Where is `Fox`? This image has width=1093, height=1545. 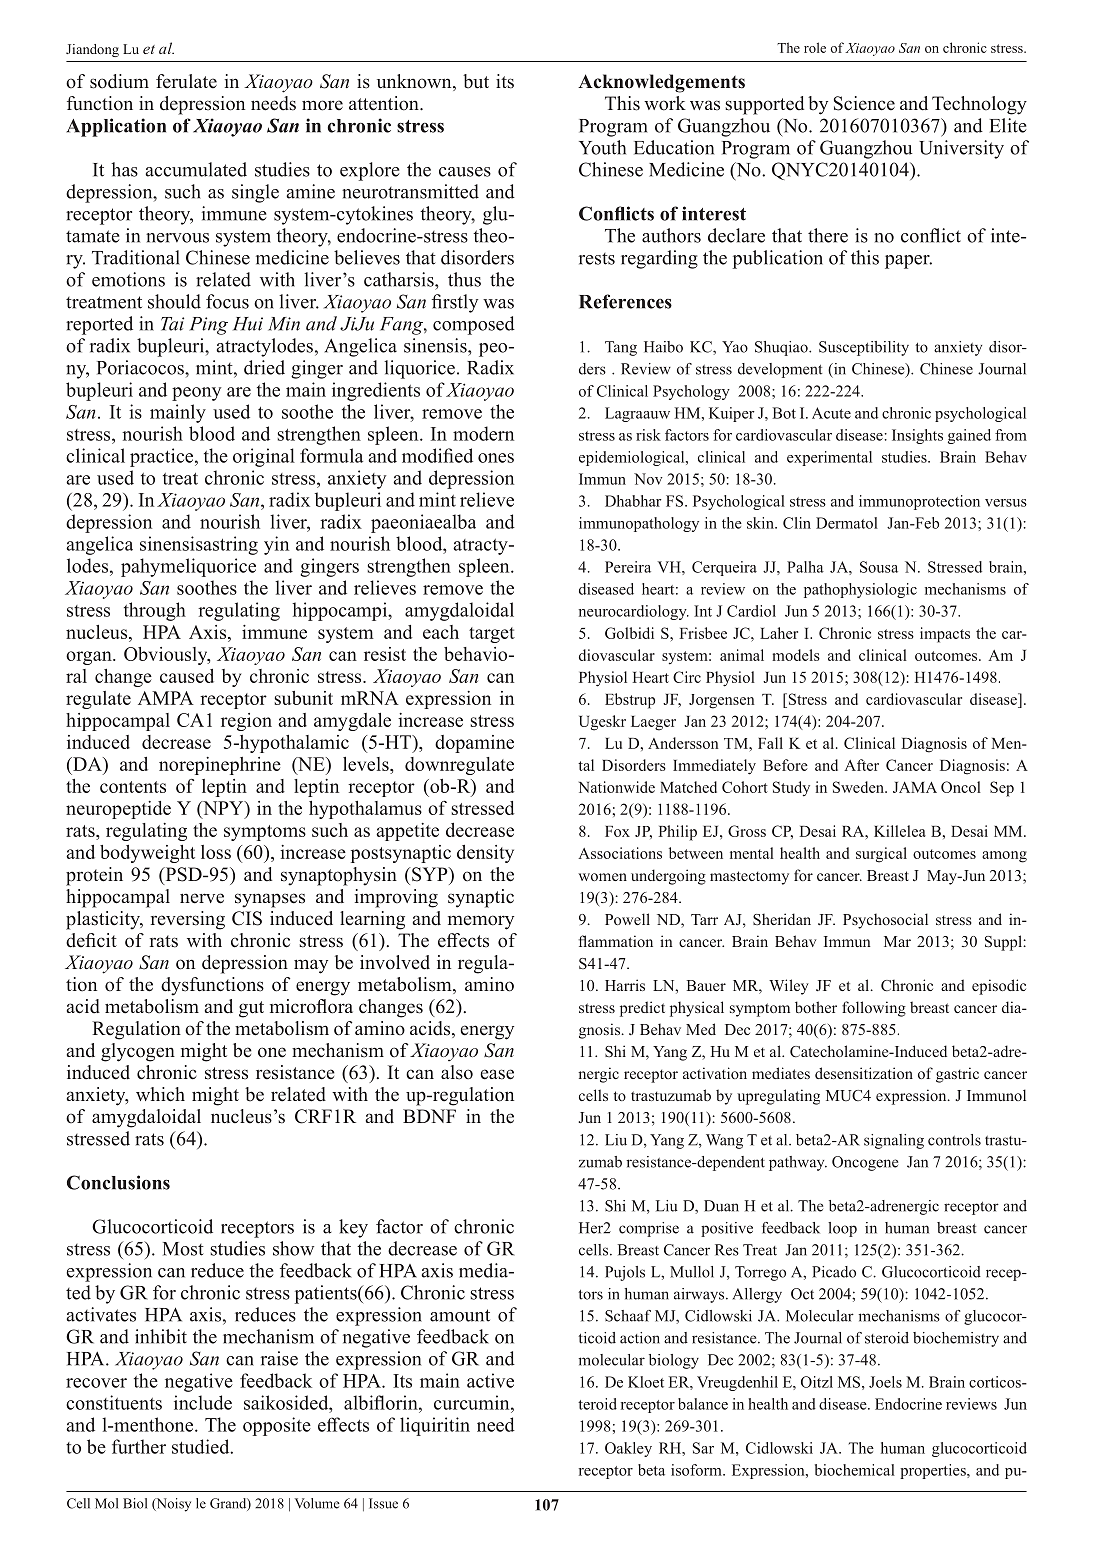
Fox is located at coordinates (617, 831).
